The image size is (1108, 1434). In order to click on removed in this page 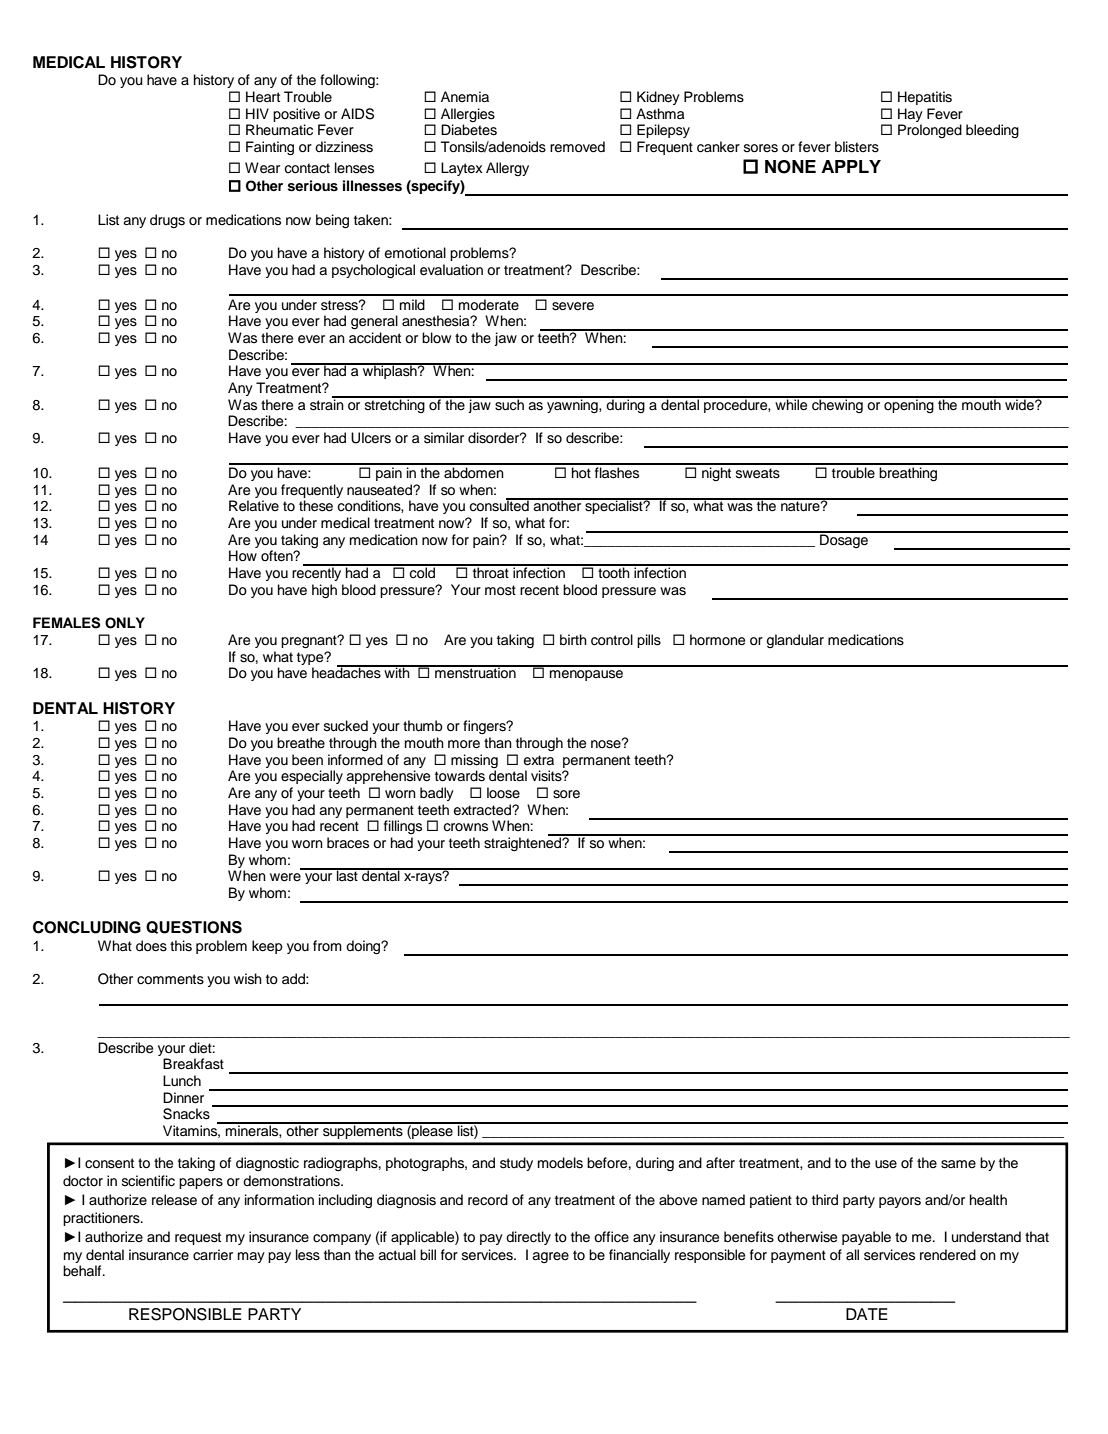, I will do `click(577, 147)`.
